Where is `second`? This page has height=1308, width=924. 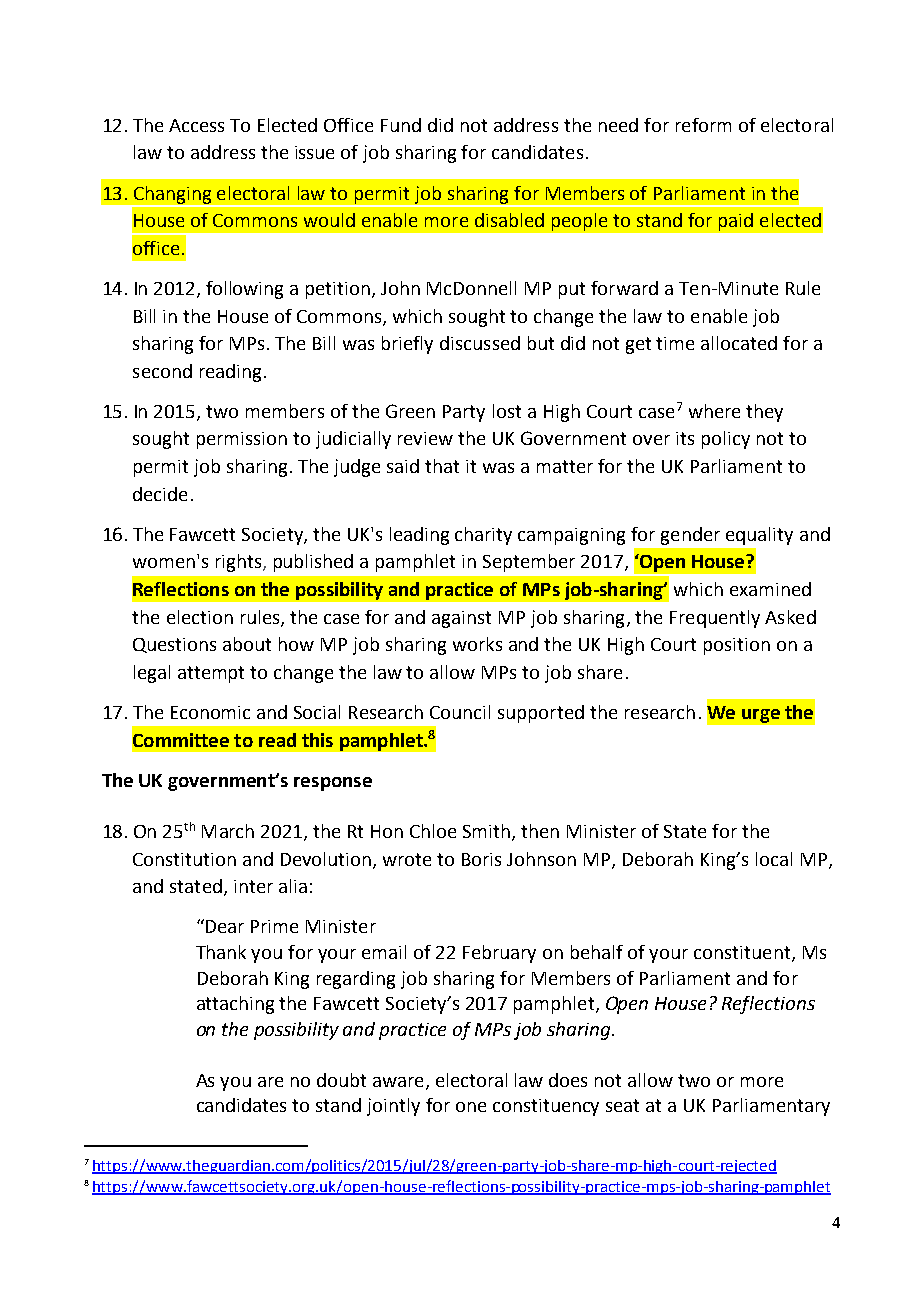 second is located at coordinates (162, 371).
